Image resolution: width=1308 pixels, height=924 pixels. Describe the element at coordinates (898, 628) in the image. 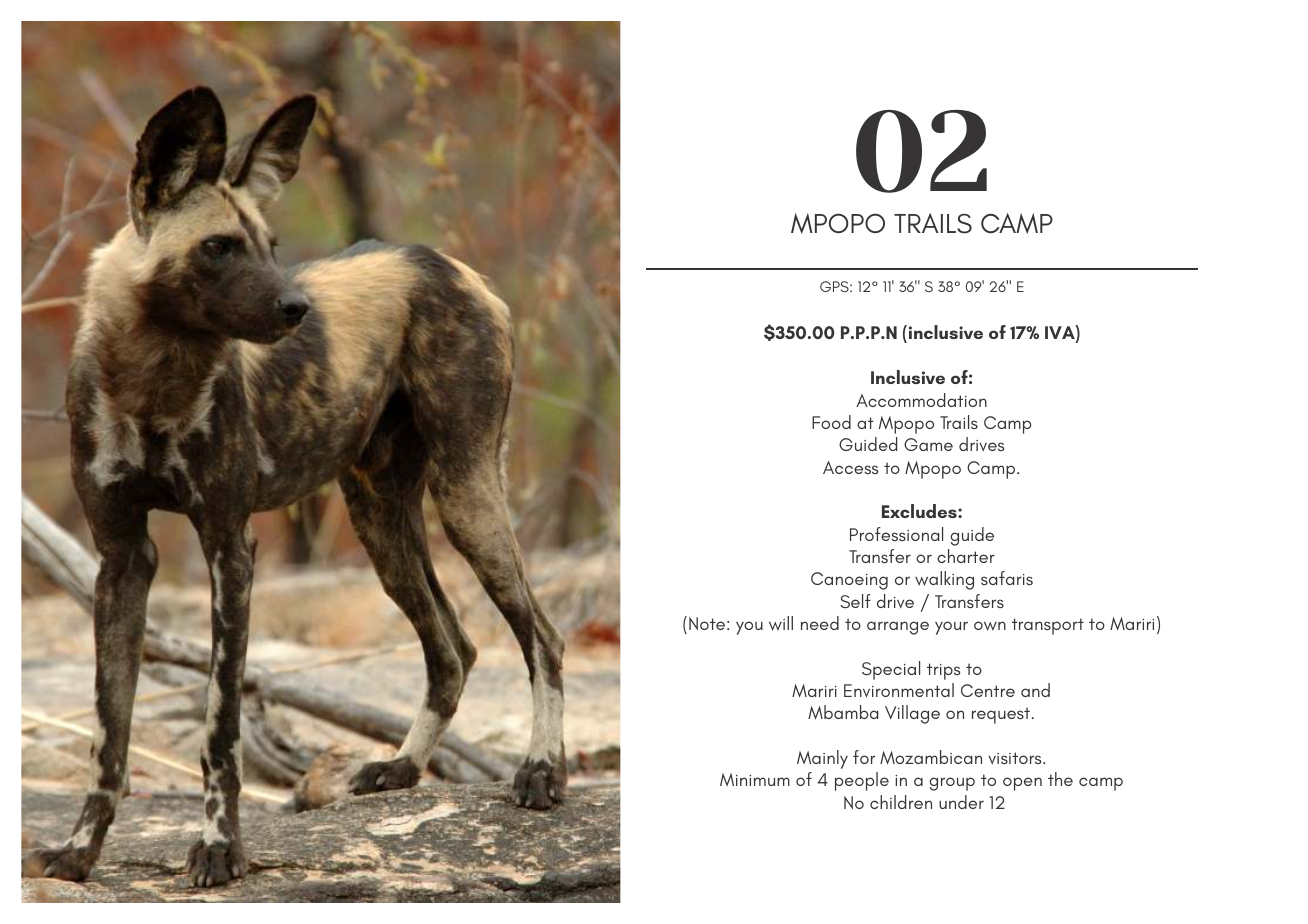

I see `arrange` at that location.
